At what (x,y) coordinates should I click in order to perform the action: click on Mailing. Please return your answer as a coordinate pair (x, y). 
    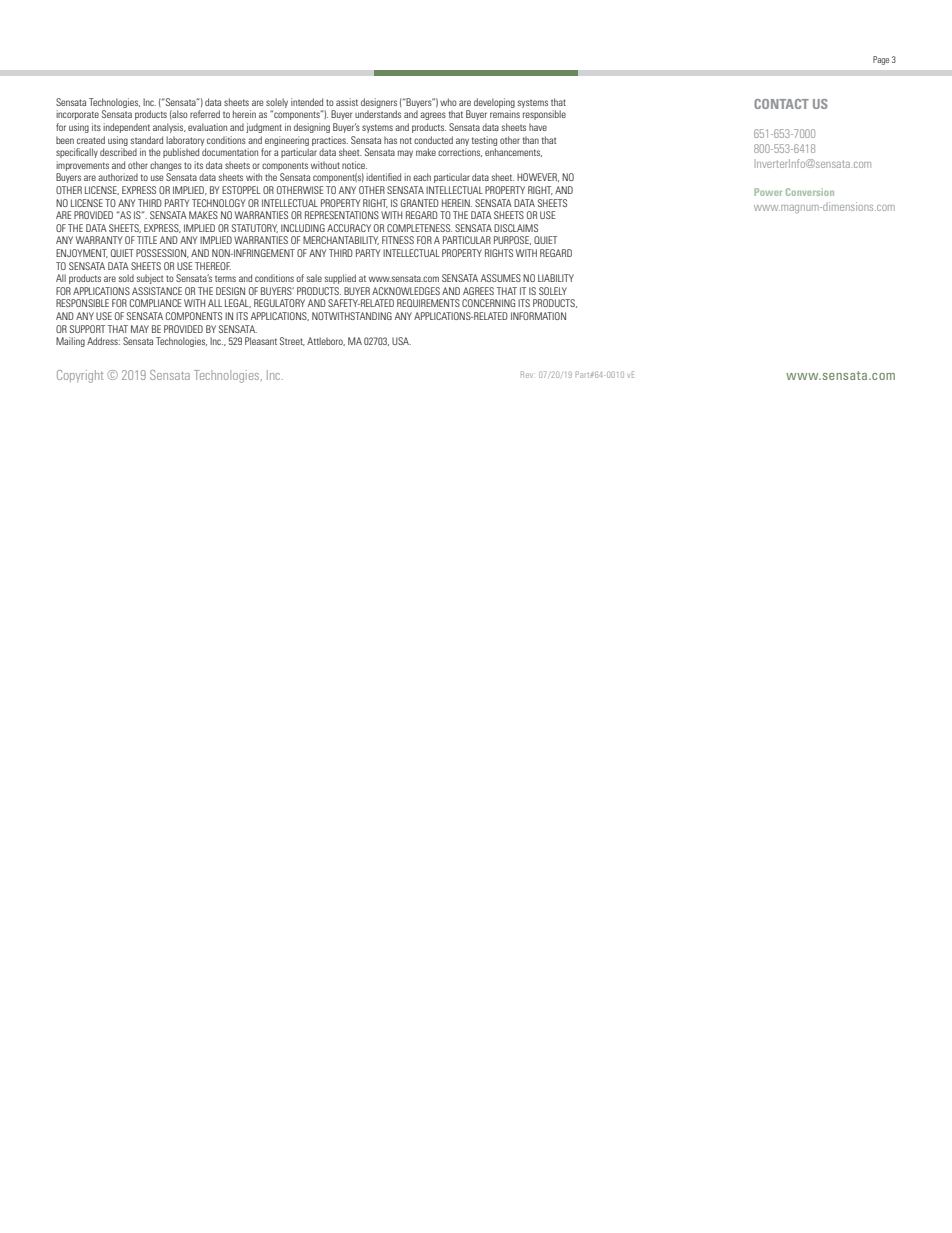
    Looking at the image, I should click on (70, 342).
